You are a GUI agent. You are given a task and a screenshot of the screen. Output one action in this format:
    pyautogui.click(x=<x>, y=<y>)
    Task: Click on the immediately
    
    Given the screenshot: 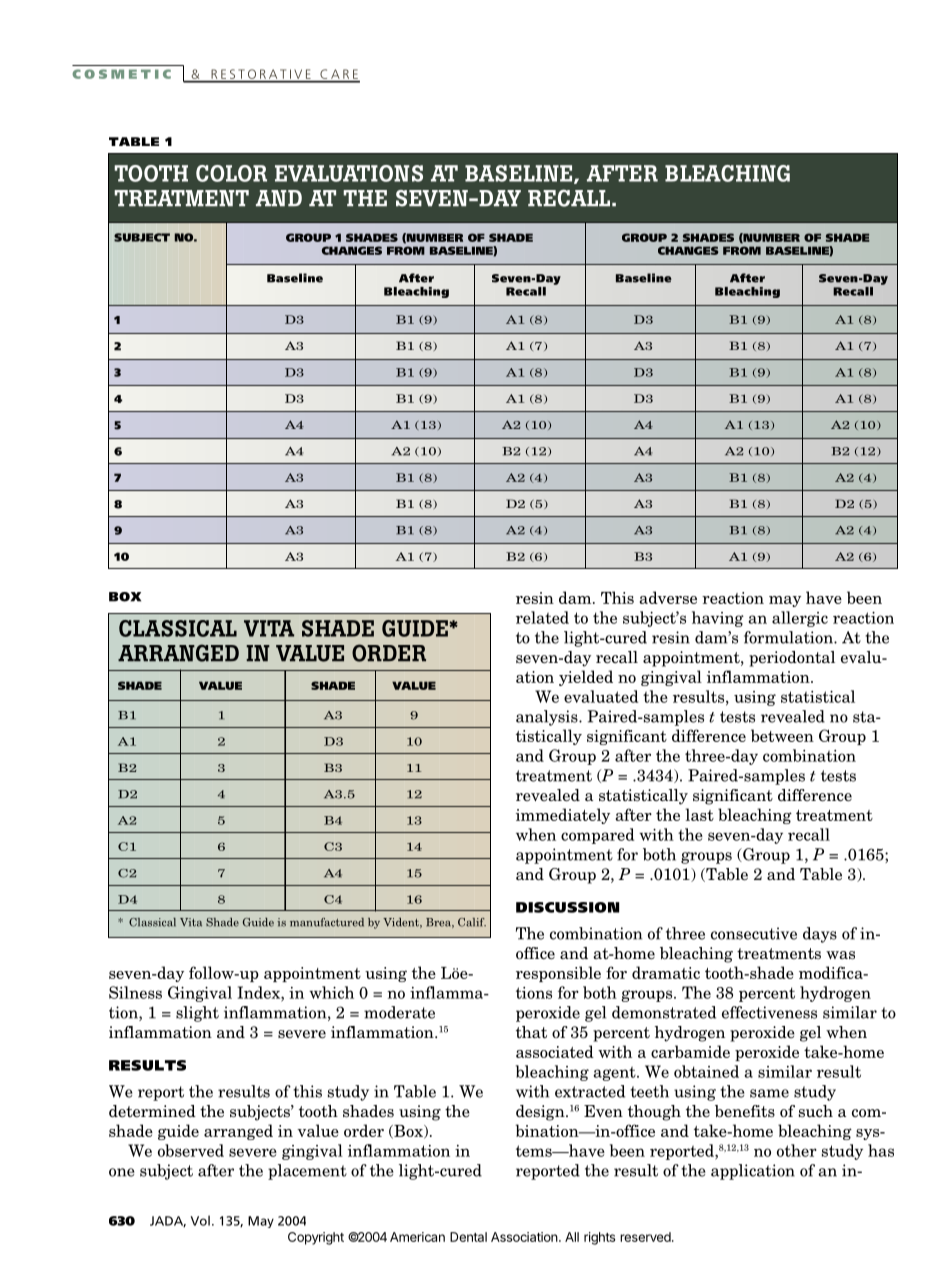 What is the action you would take?
    pyautogui.click(x=563, y=816)
